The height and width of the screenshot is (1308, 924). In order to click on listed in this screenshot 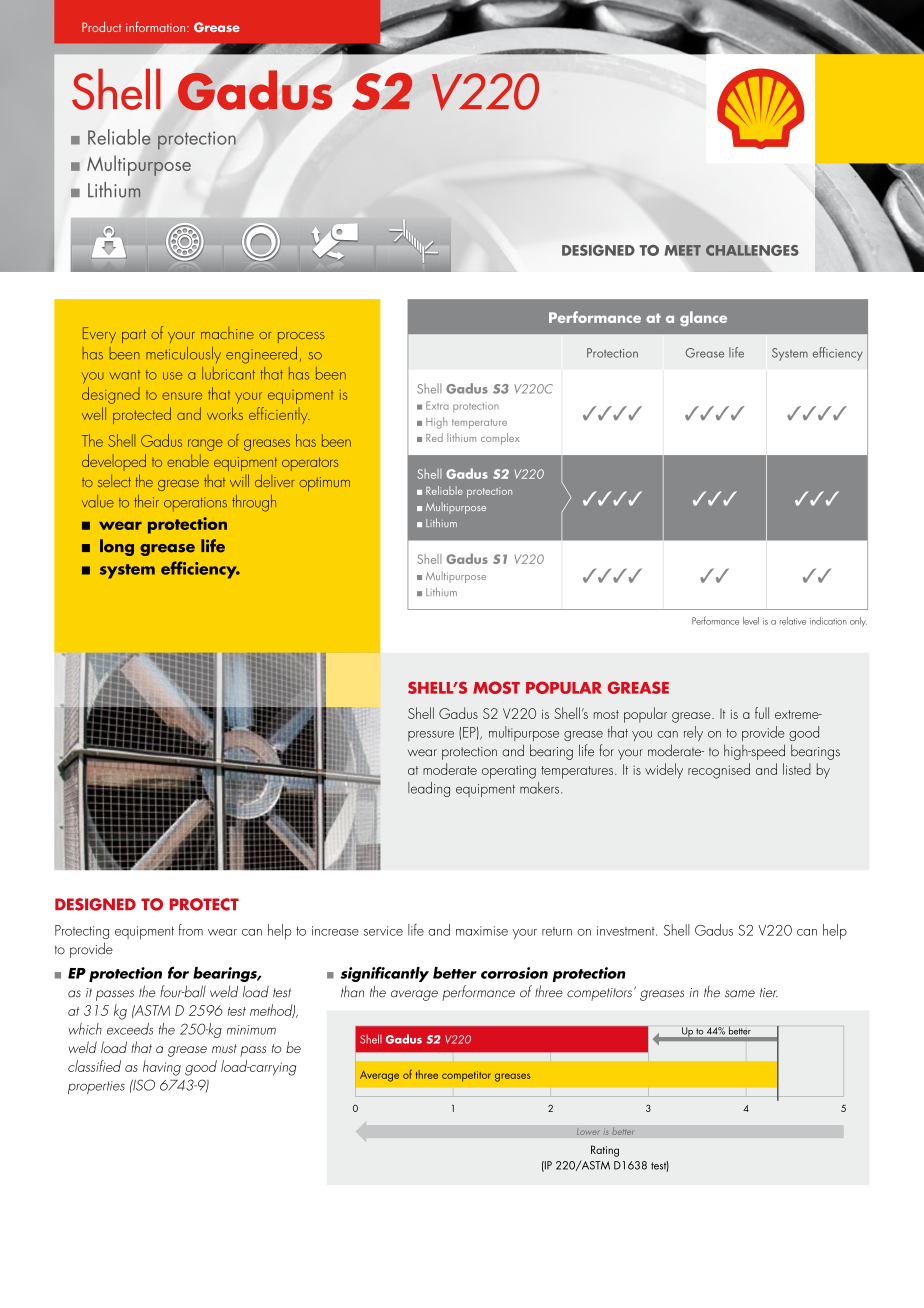, I will do `click(797, 769)`.
